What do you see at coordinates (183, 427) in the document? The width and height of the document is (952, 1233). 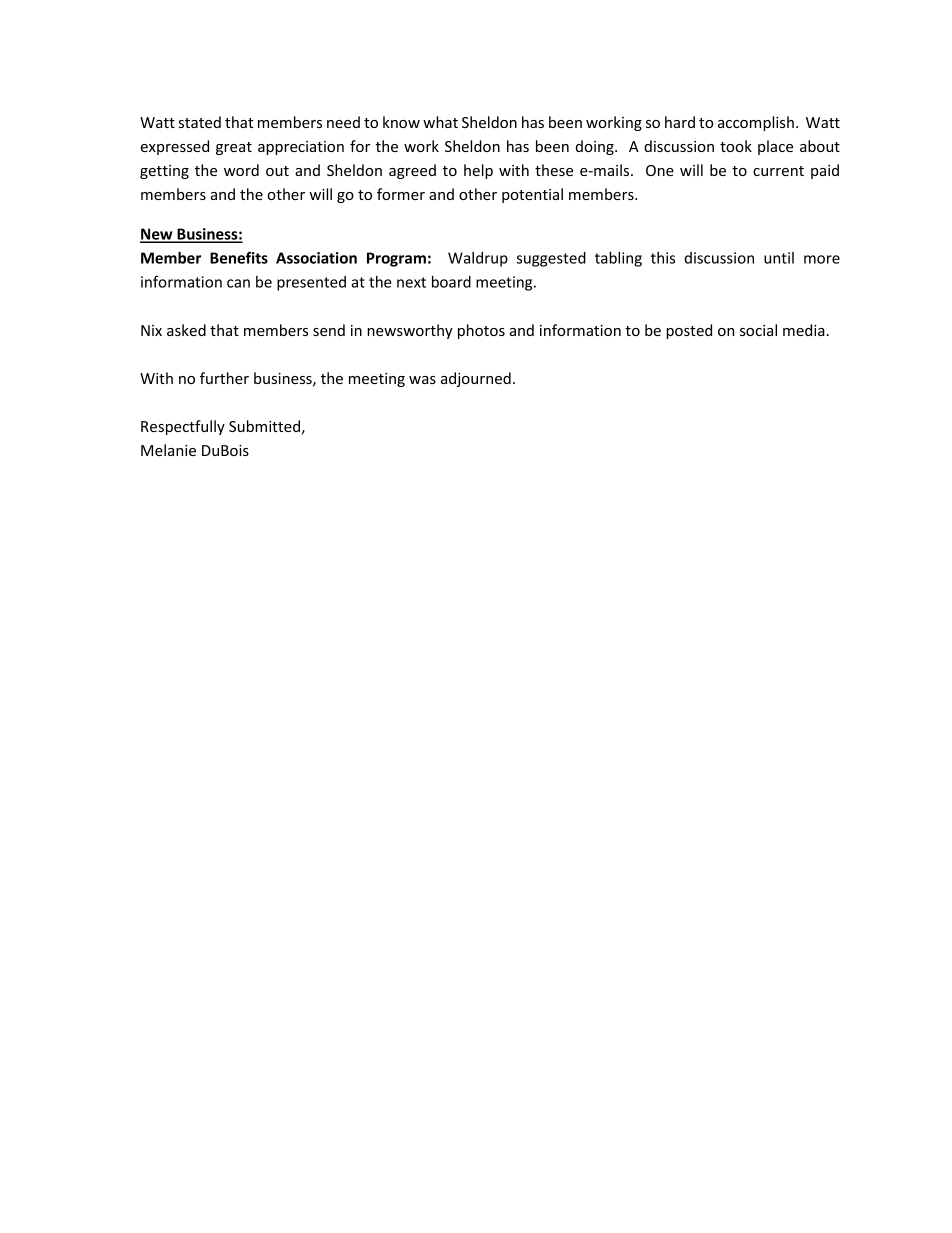 I see `Respectfully` at bounding box center [183, 427].
